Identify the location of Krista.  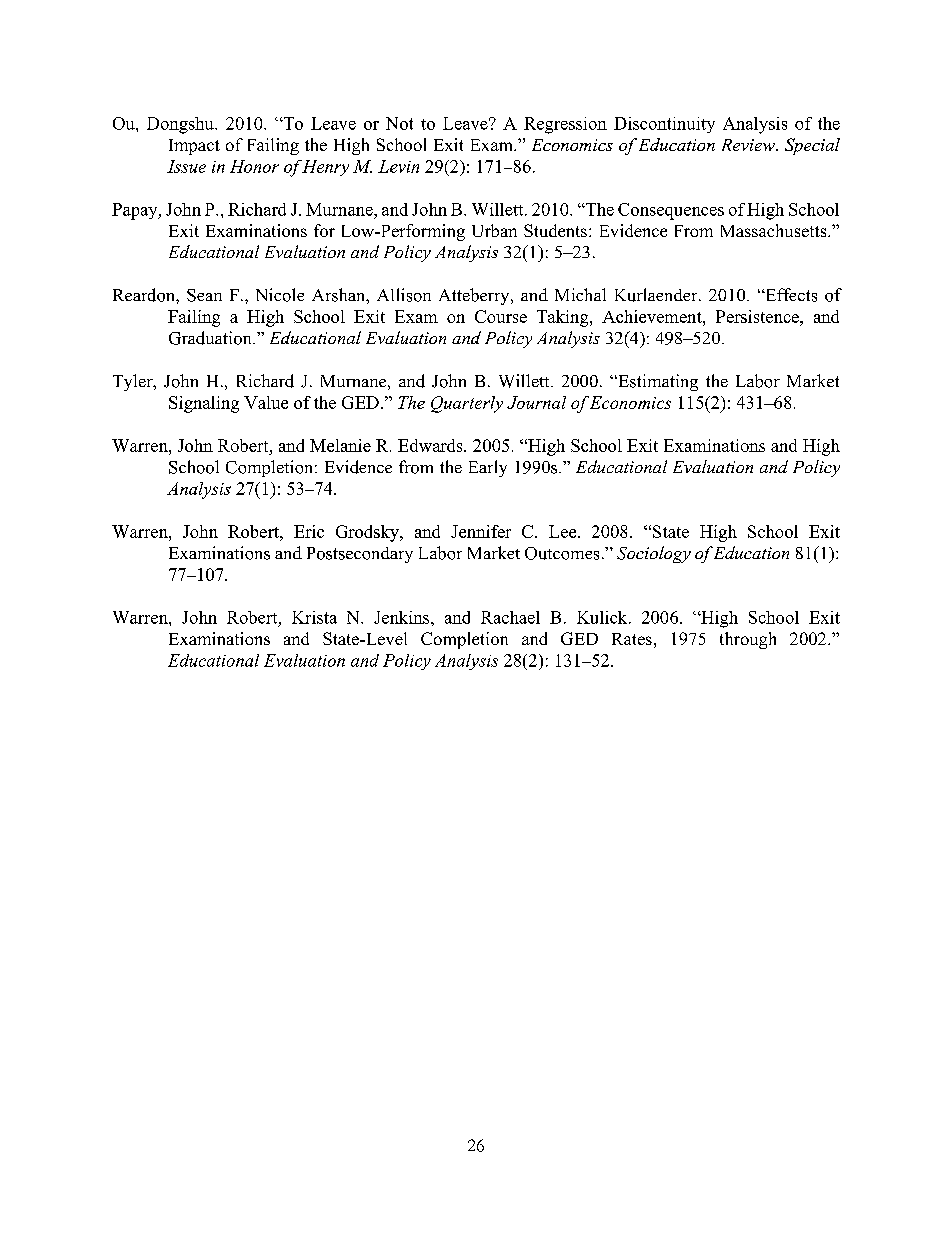
(314, 617).
